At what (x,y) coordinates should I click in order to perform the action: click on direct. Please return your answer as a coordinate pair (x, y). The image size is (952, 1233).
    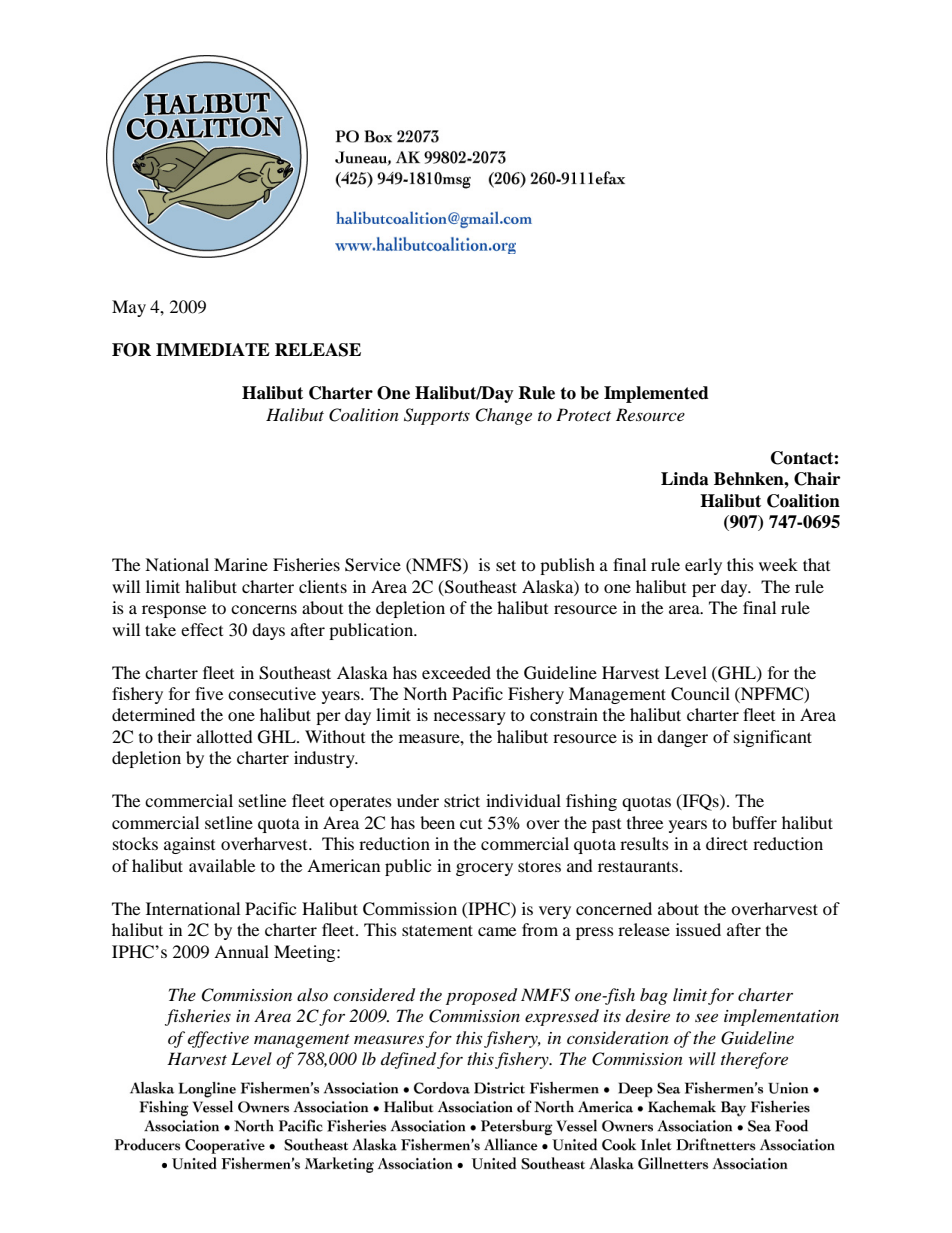
    Looking at the image, I should click on (727, 843).
